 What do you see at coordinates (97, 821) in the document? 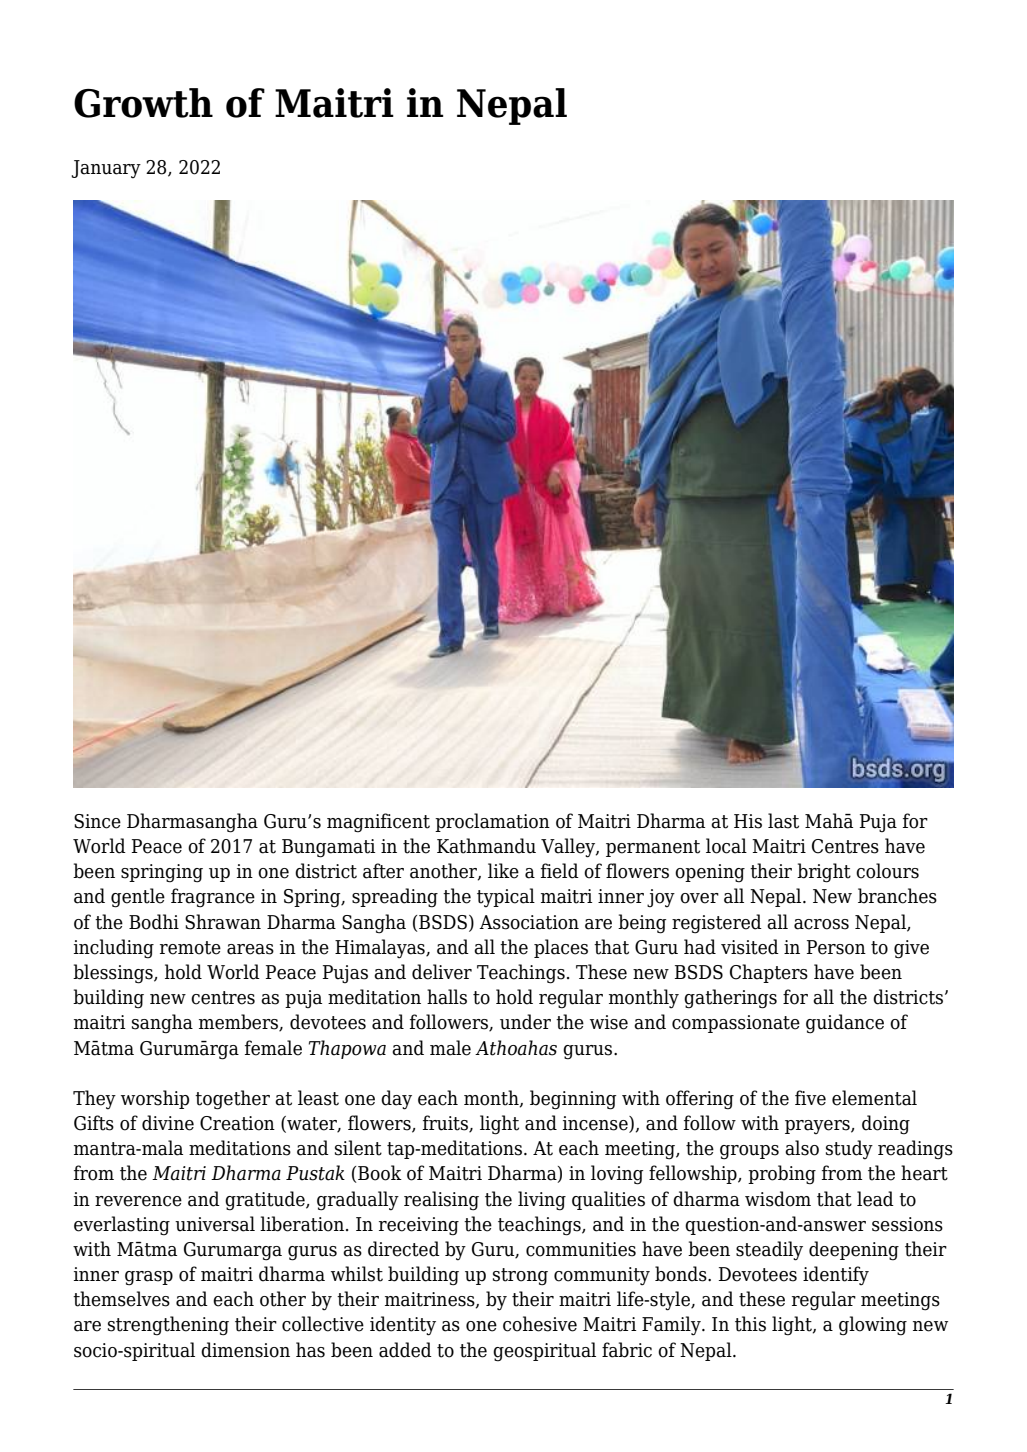
I see `Since` at bounding box center [97, 821].
